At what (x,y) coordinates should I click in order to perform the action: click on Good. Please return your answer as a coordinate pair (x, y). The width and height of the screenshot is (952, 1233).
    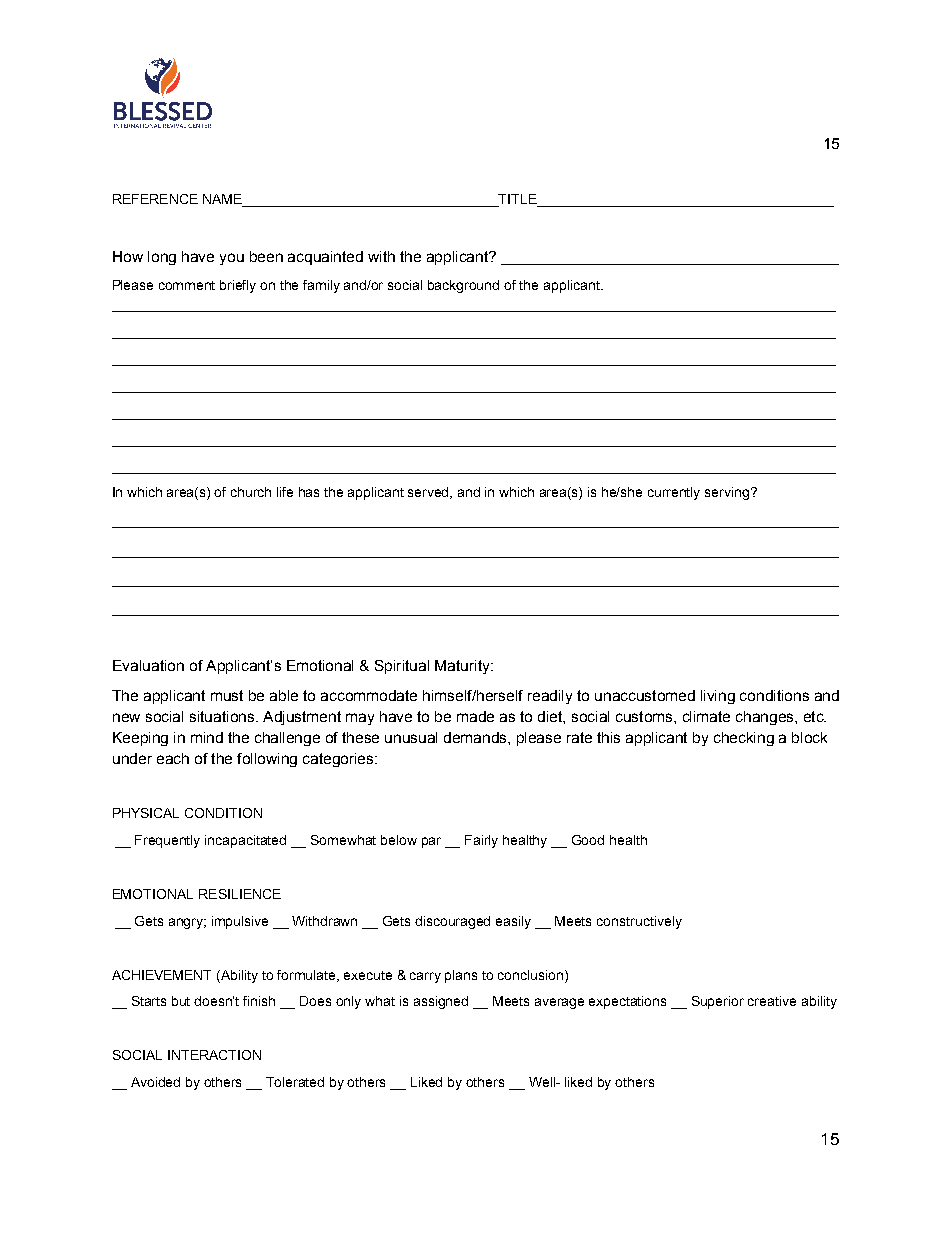
    Looking at the image, I should click on (588, 840).
